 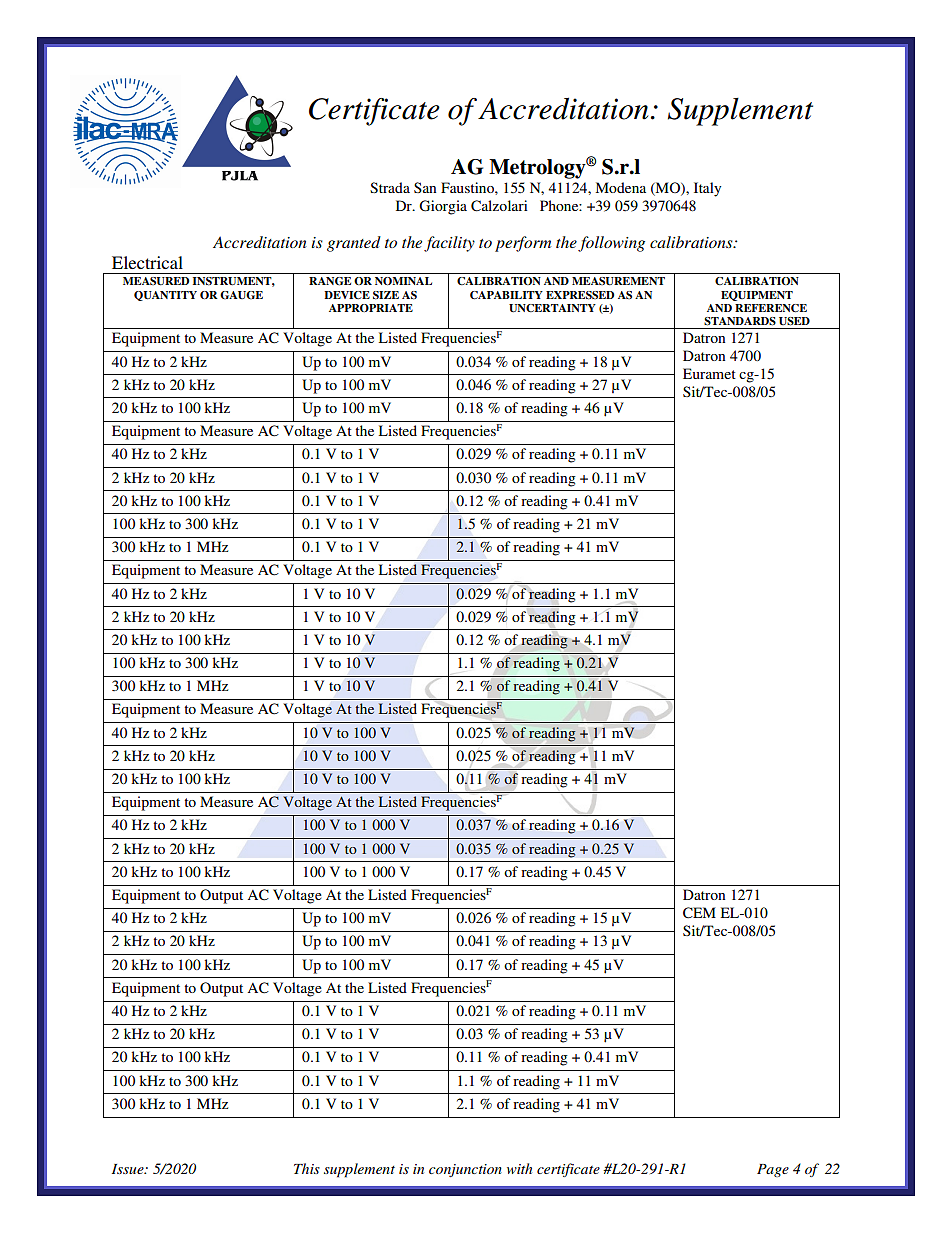 I want to click on QUANTITY, so click(x=165, y=296).
